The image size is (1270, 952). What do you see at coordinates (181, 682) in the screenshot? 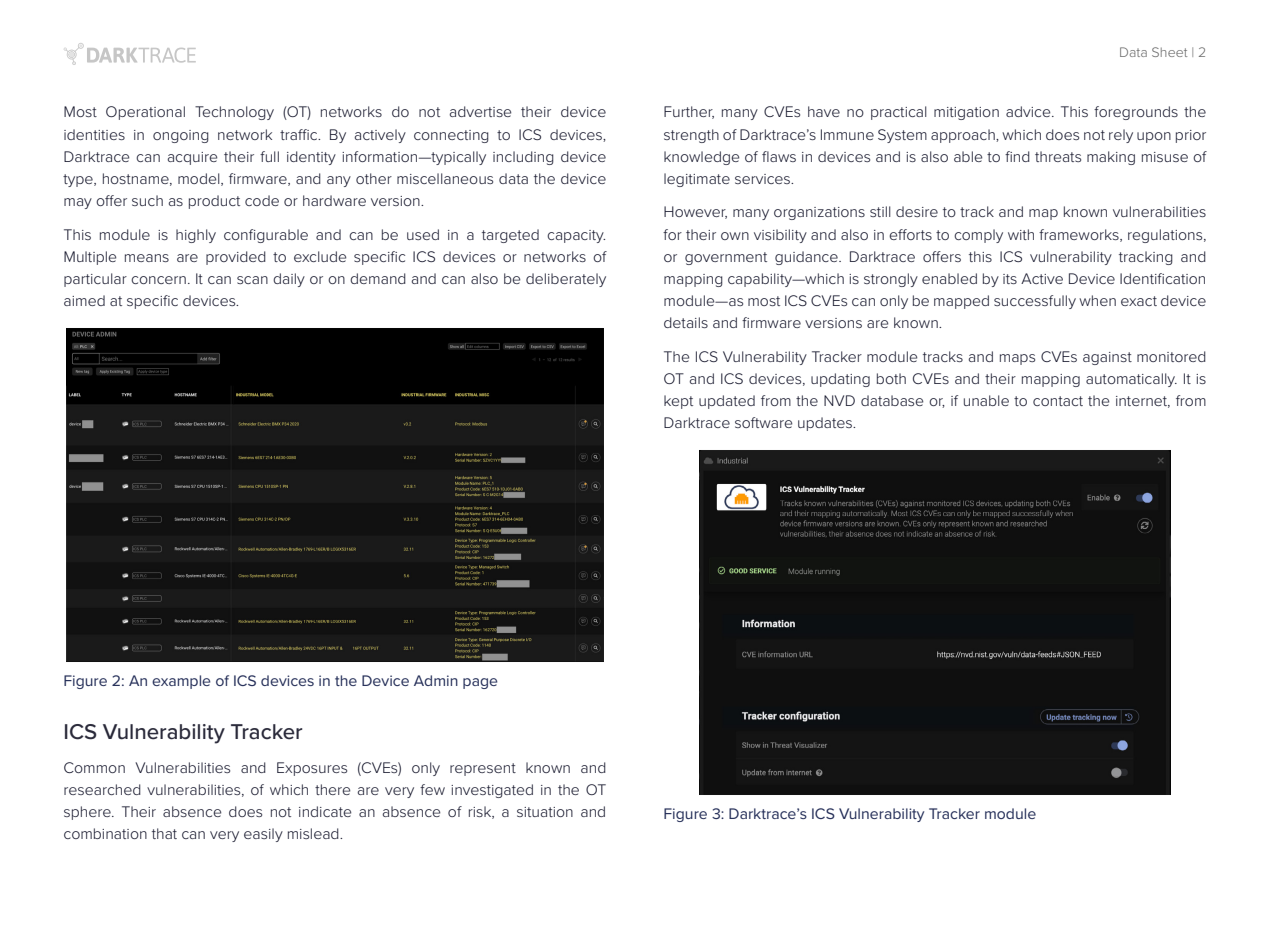
I see `example` at bounding box center [181, 682].
